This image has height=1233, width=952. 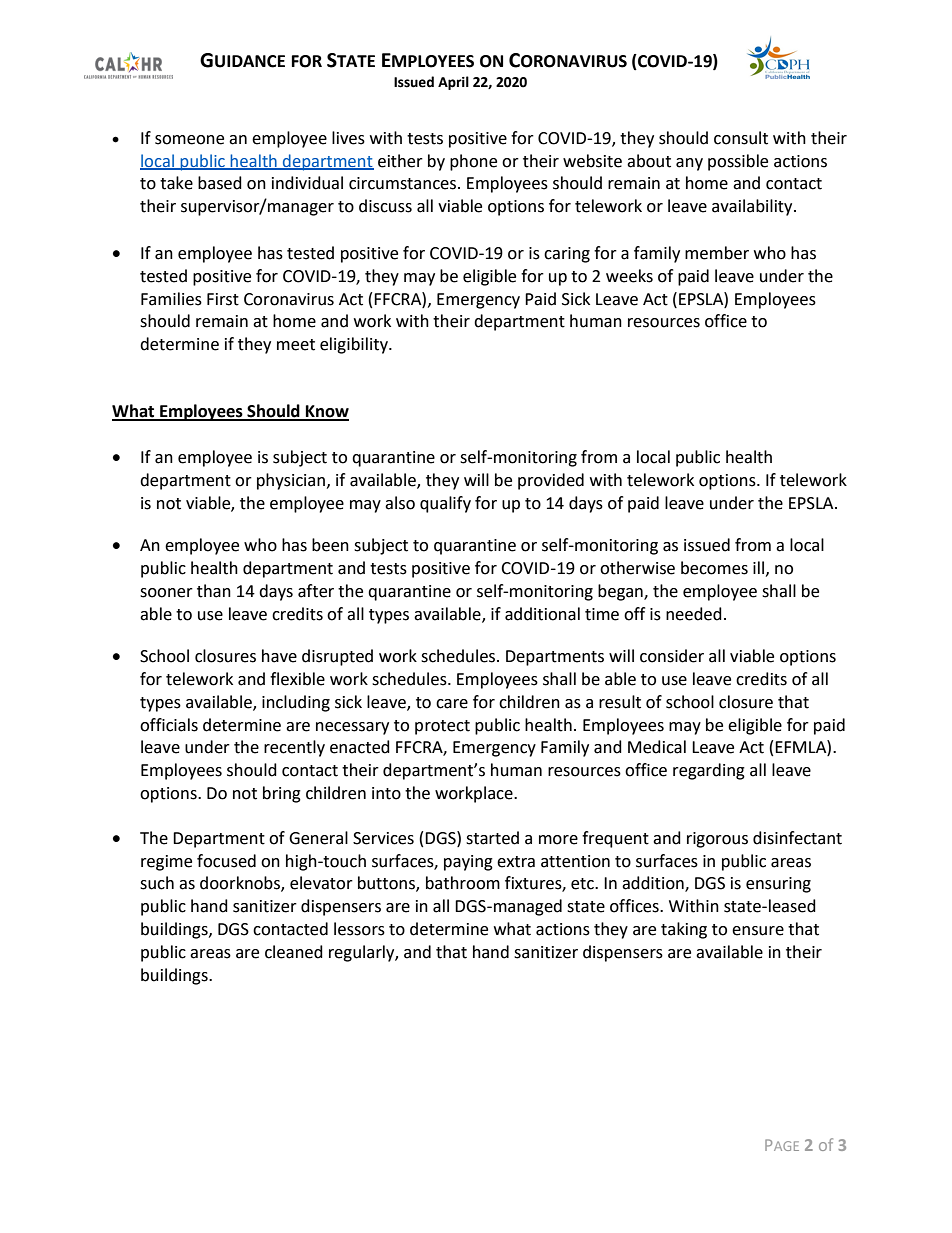 What do you see at coordinates (684, 930) in the image?
I see `taking` at bounding box center [684, 930].
